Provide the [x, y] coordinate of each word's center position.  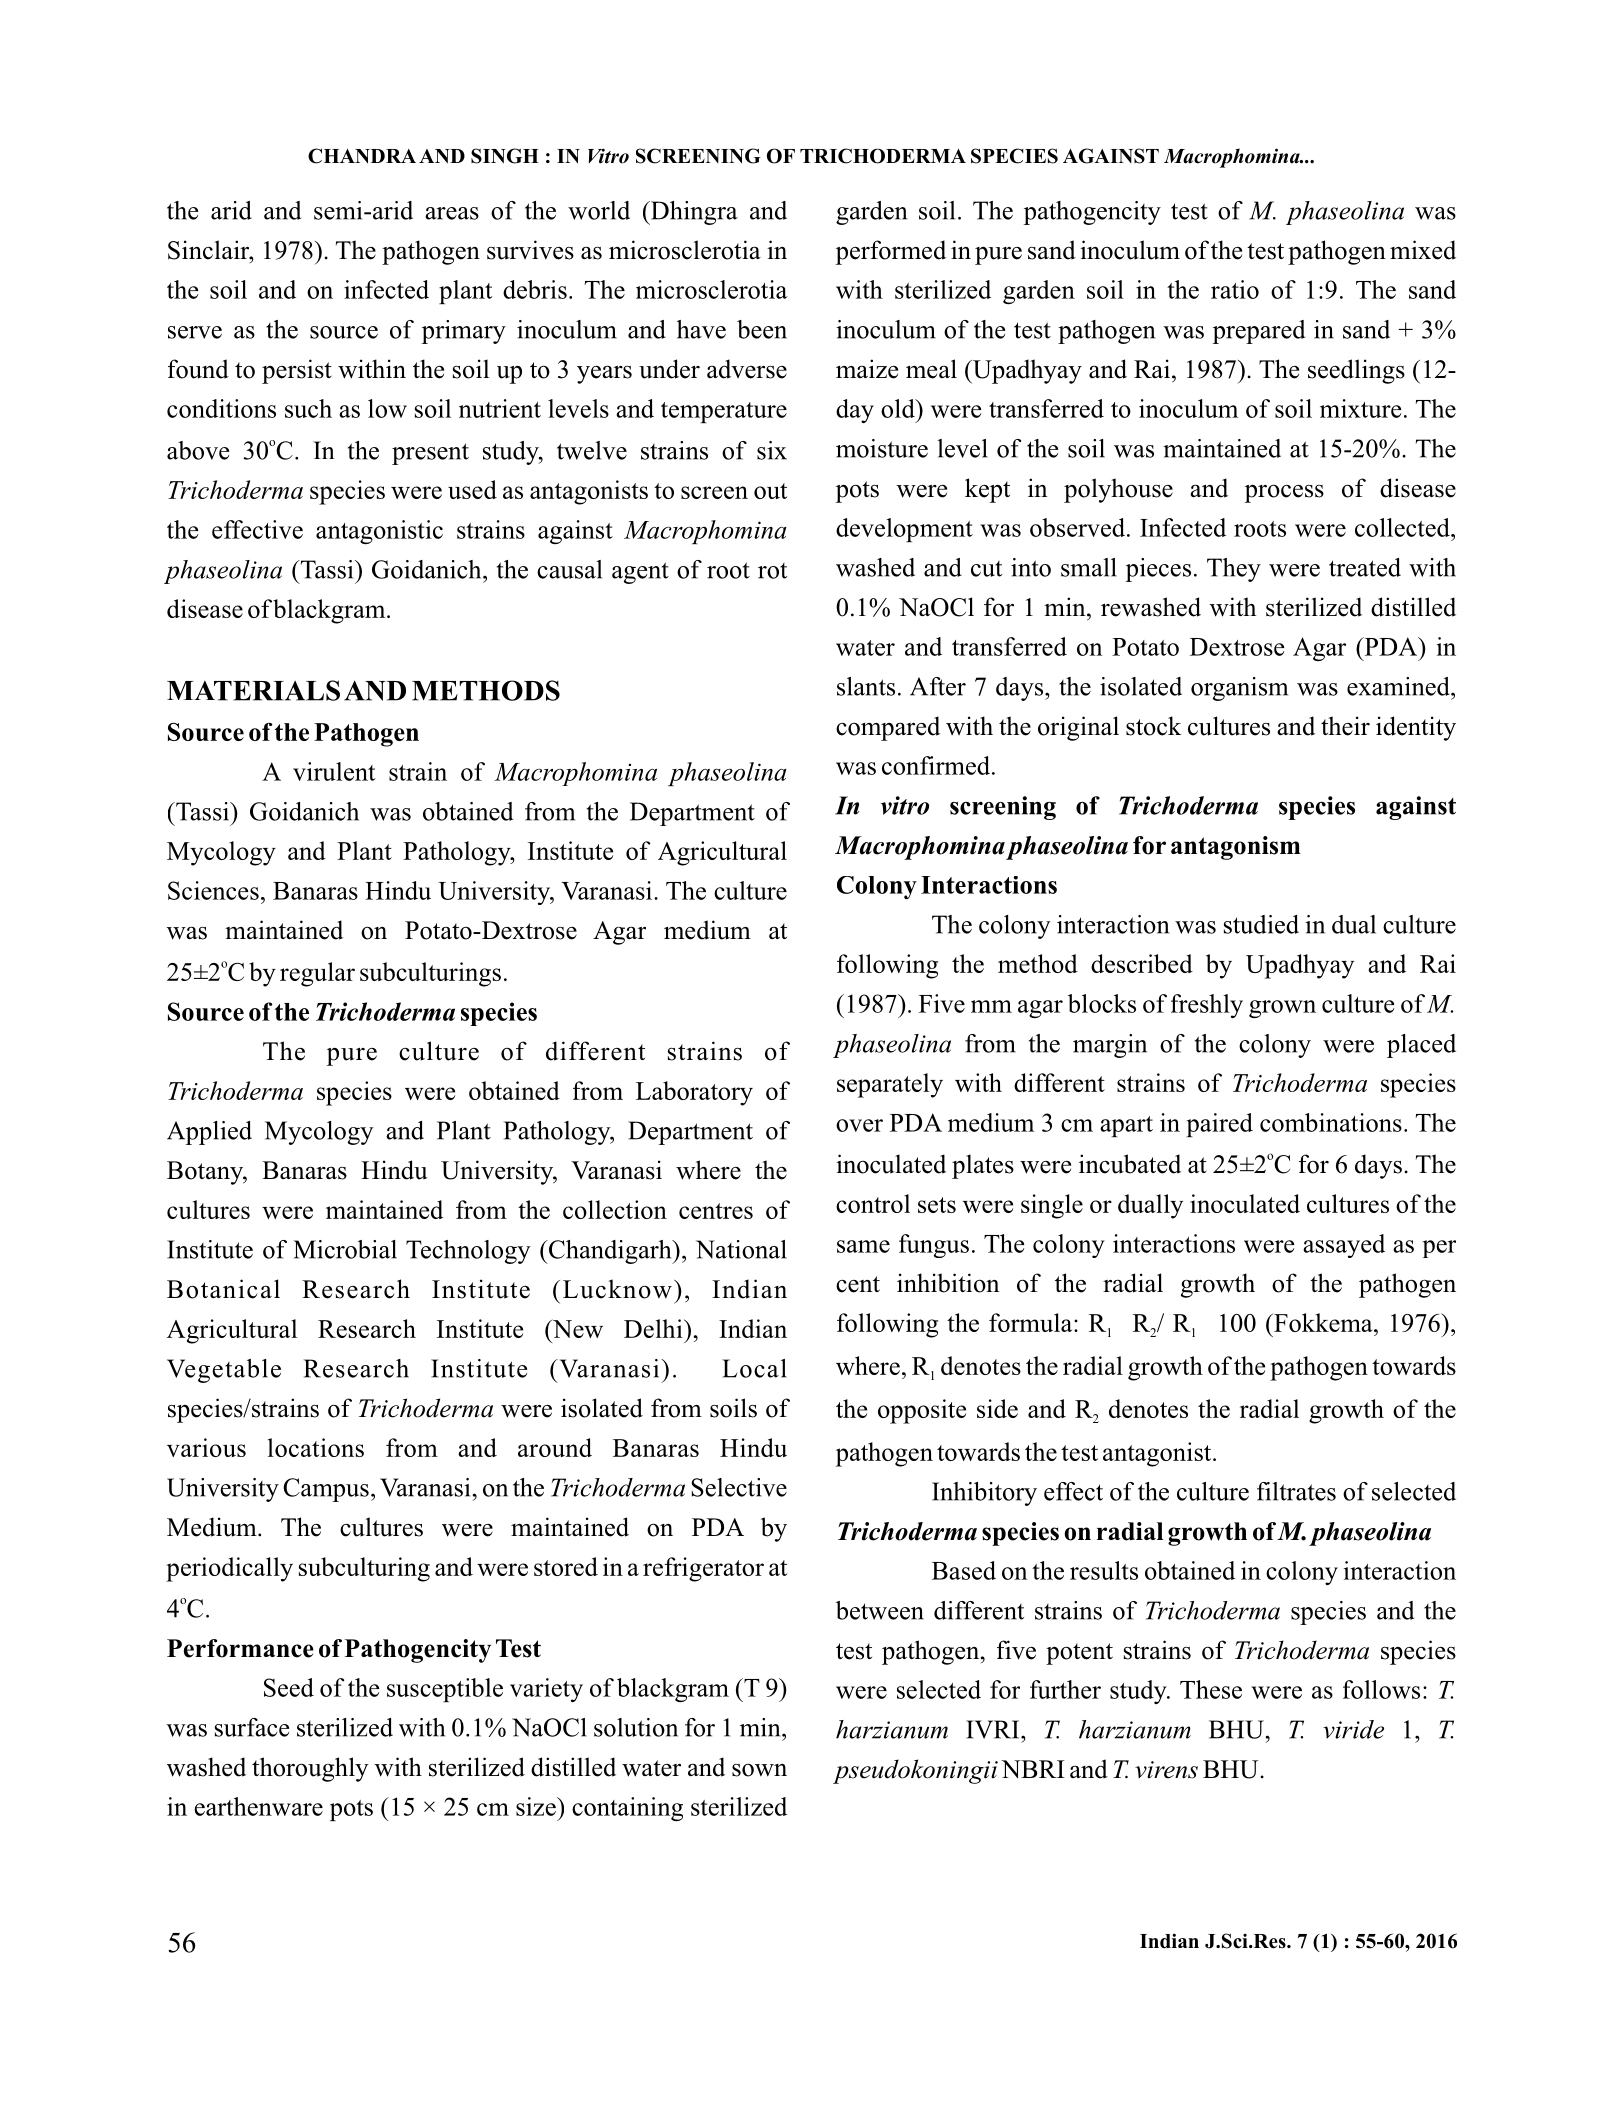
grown [1282, 1009]
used [472, 489]
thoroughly [310, 1769]
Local [754, 1368]
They [1234, 570]
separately [890, 1085]
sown [759, 1770]
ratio [1235, 289]
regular [317, 974]
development [904, 530]
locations [316, 1447]
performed [891, 252]
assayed [1344, 1246]
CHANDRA [362, 156]
